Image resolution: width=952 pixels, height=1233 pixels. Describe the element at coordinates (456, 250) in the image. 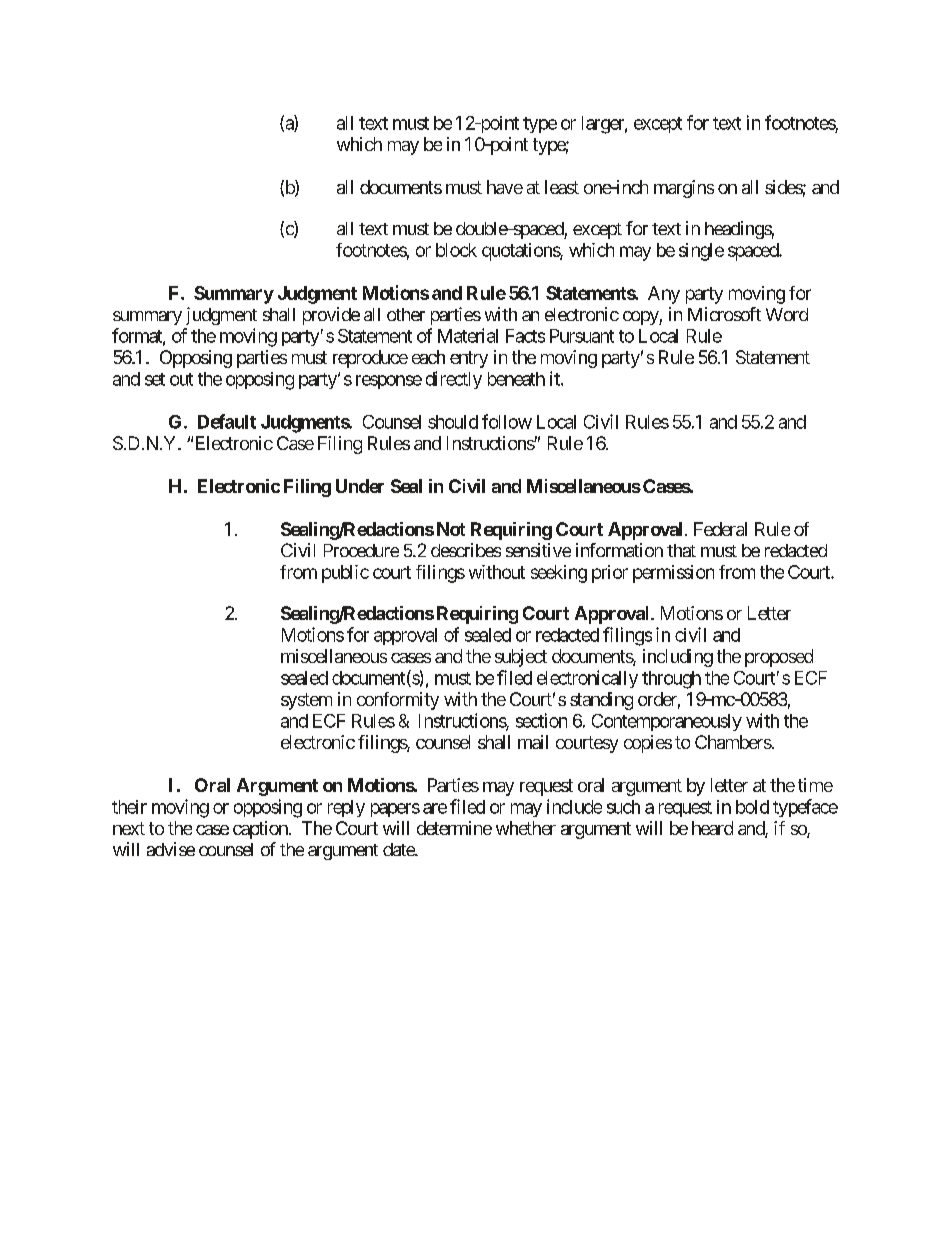

I see `block` at that location.
